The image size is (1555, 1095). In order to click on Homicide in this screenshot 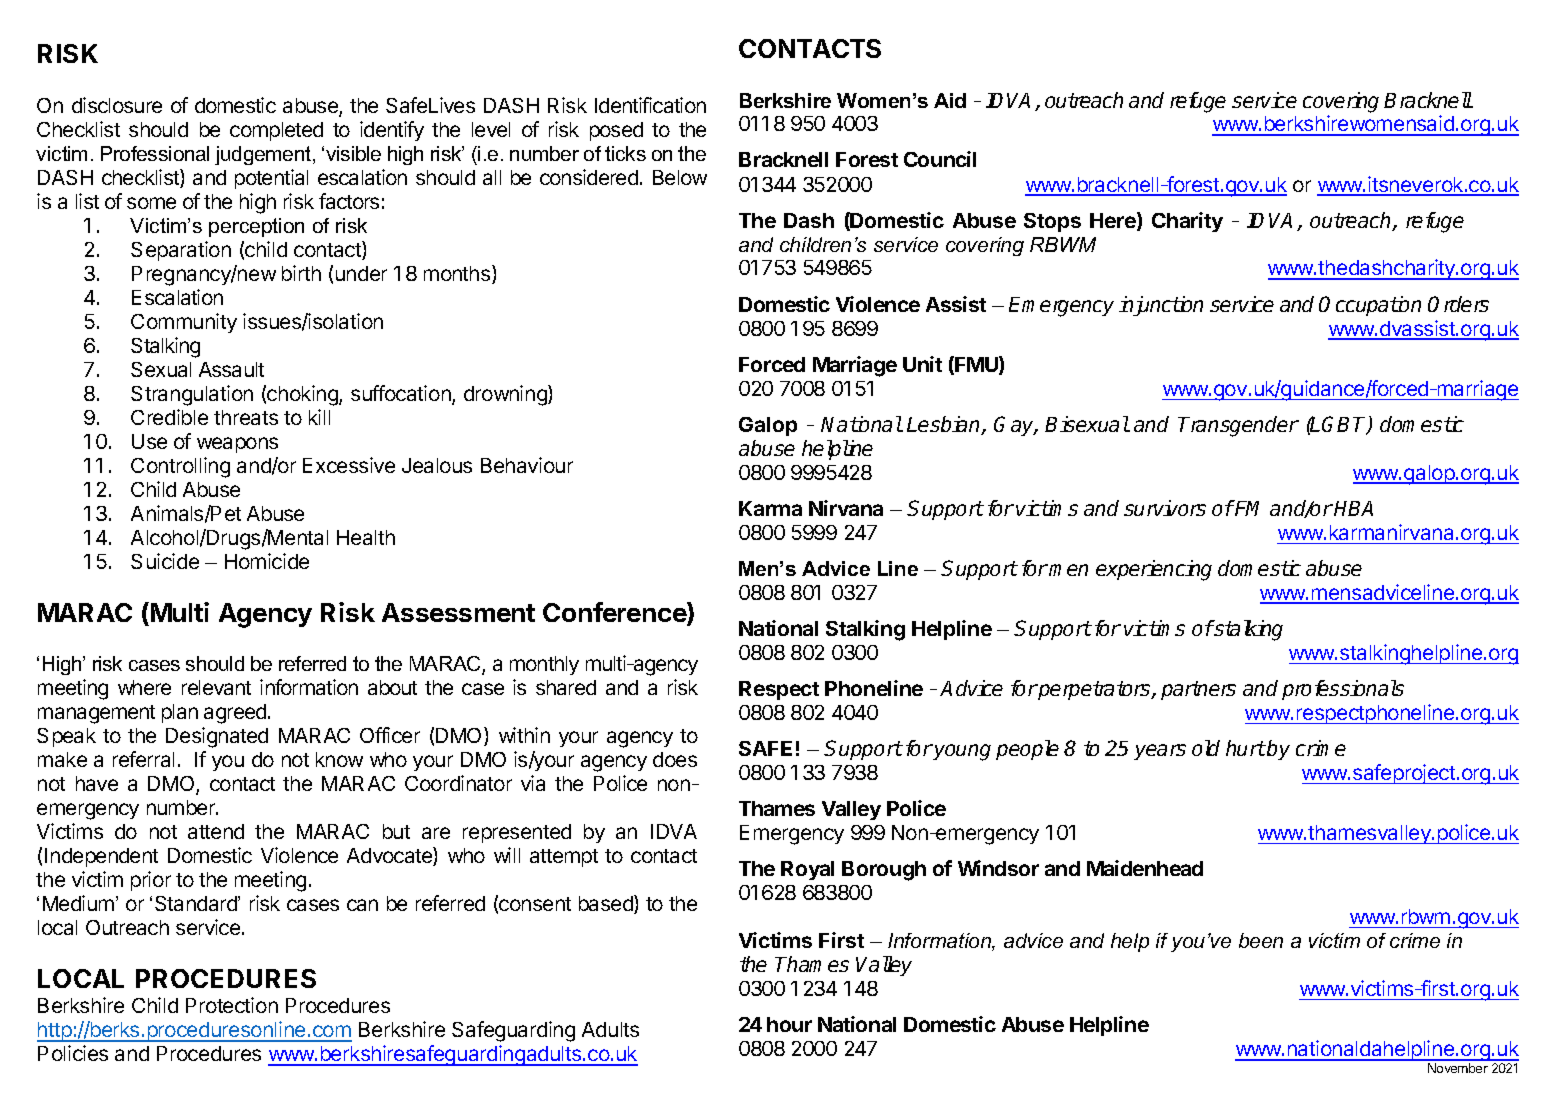, I will do `click(267, 561)`.
